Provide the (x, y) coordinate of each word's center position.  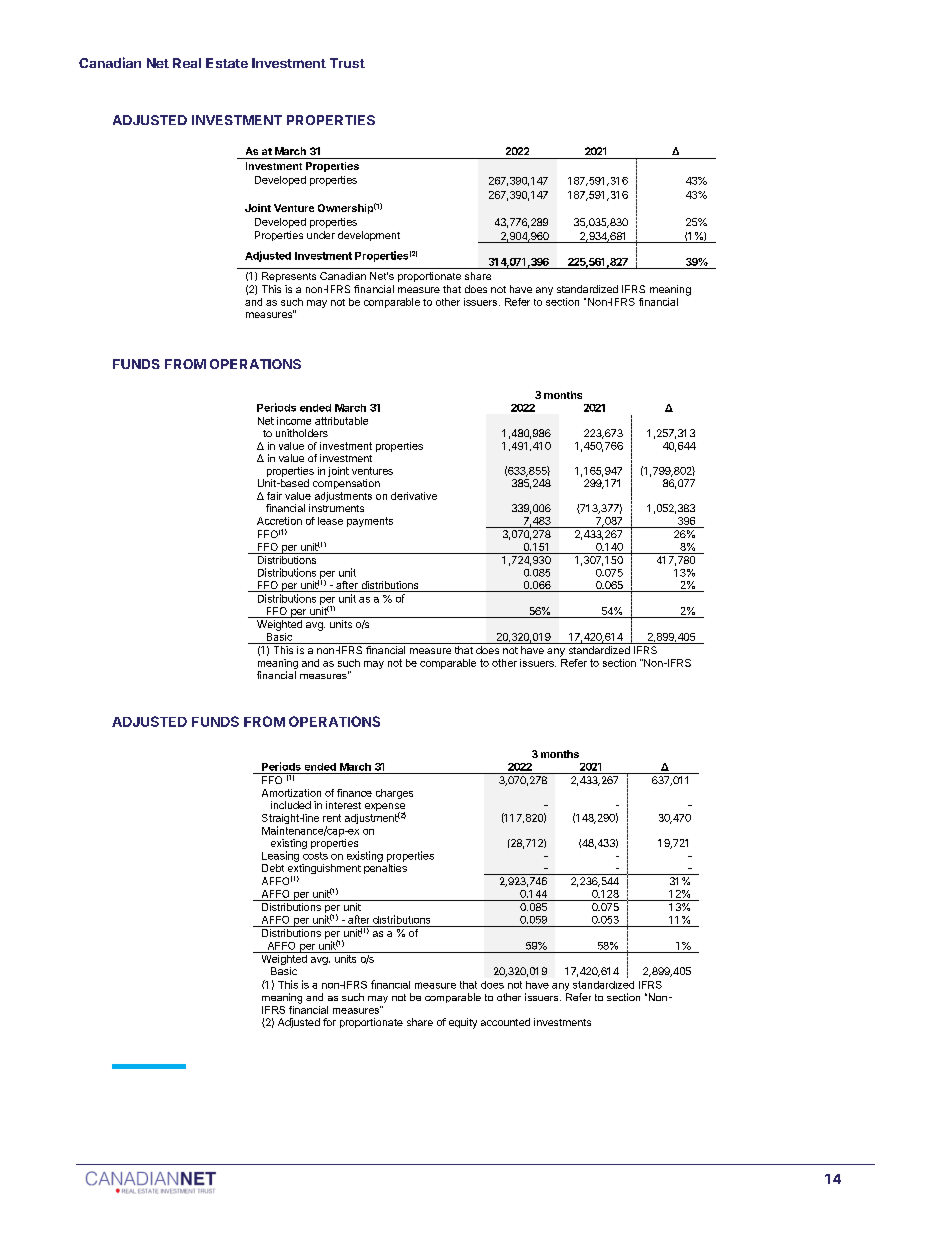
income (294, 421)
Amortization (291, 793)
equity (463, 1023)
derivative (414, 496)
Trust (347, 63)
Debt (273, 868)
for (329, 1022)
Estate (227, 63)
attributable (341, 421)
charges (394, 794)
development (369, 236)
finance (354, 793)
